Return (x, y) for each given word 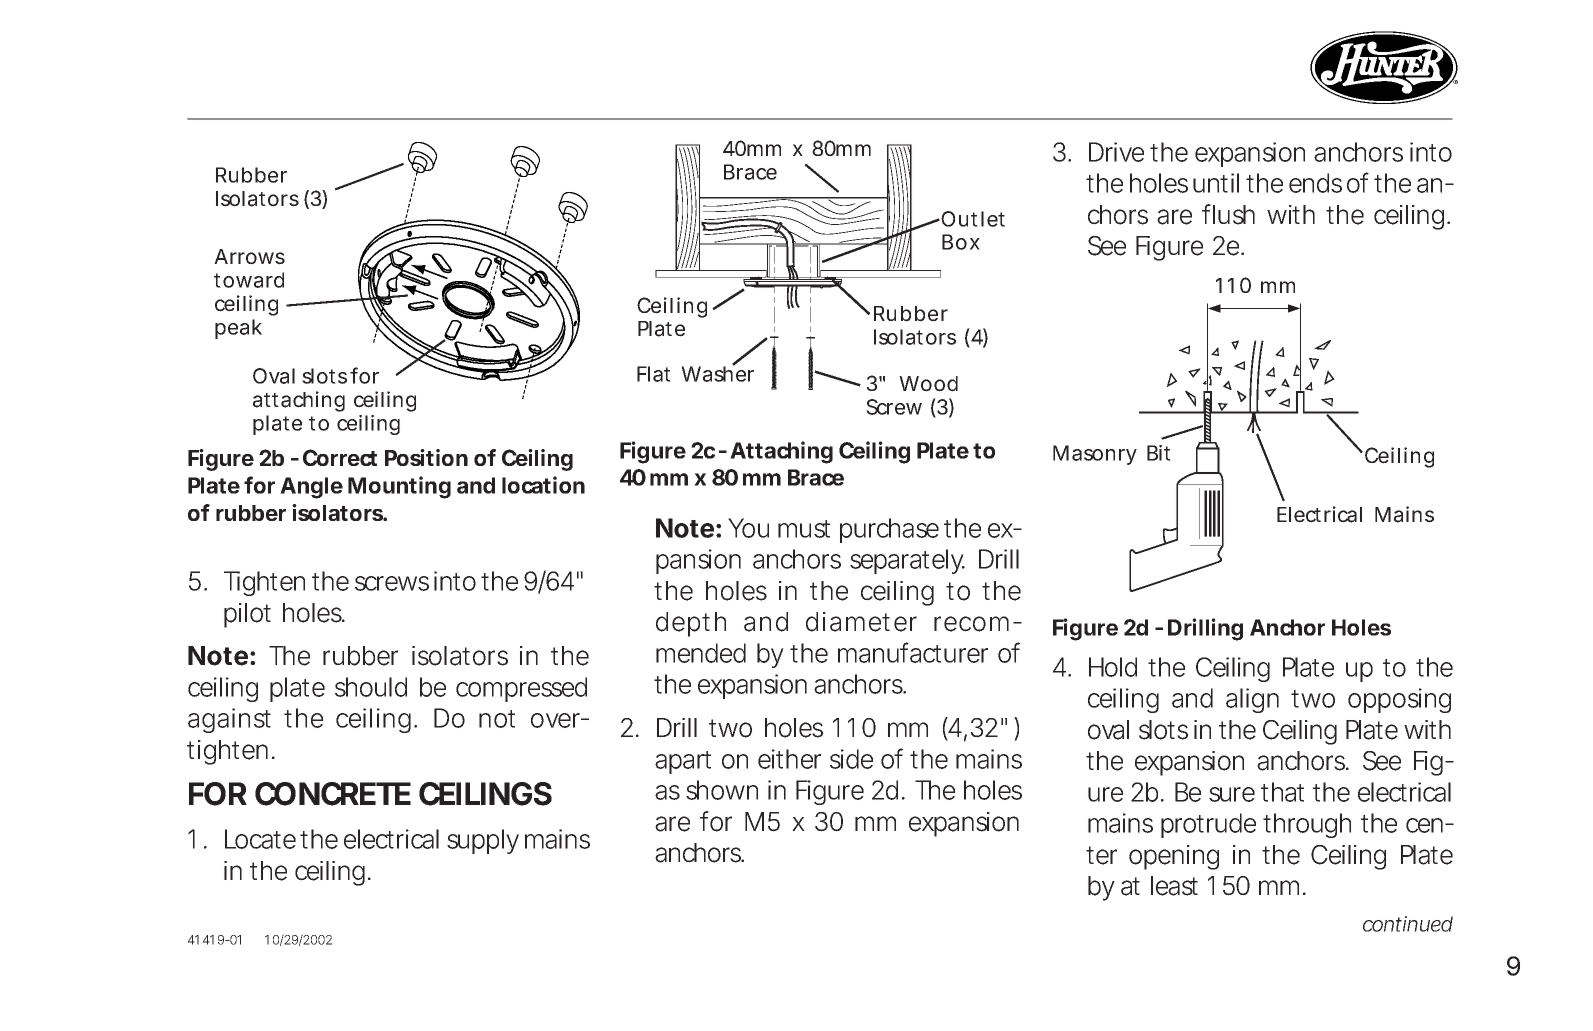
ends (1315, 183)
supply (483, 841)
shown (722, 790)
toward (249, 280)
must (804, 529)
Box (961, 242)
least (1174, 886)
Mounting (399, 487)
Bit (1159, 453)
